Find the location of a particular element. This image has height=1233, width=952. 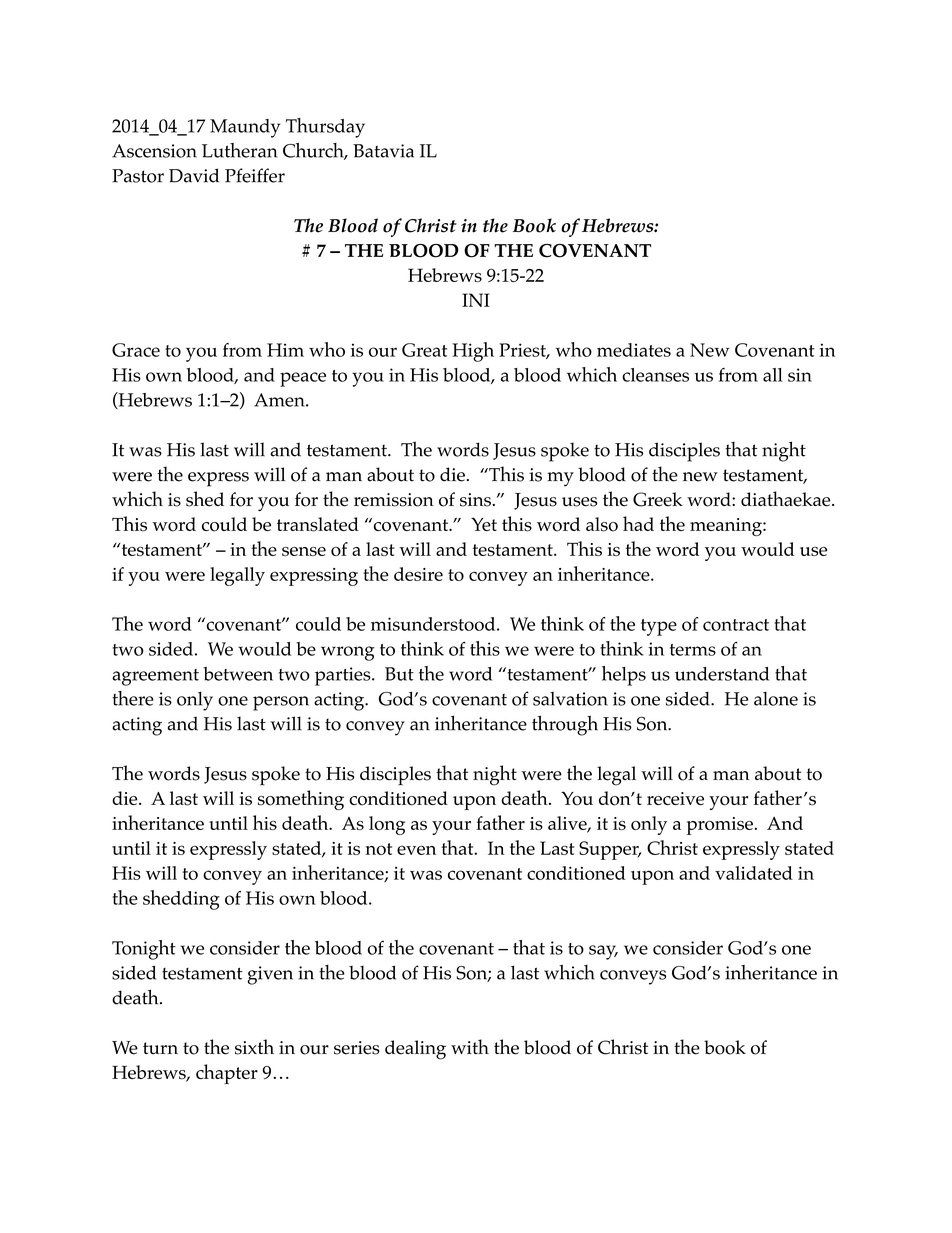

Lutheran is located at coordinates (239, 150).
